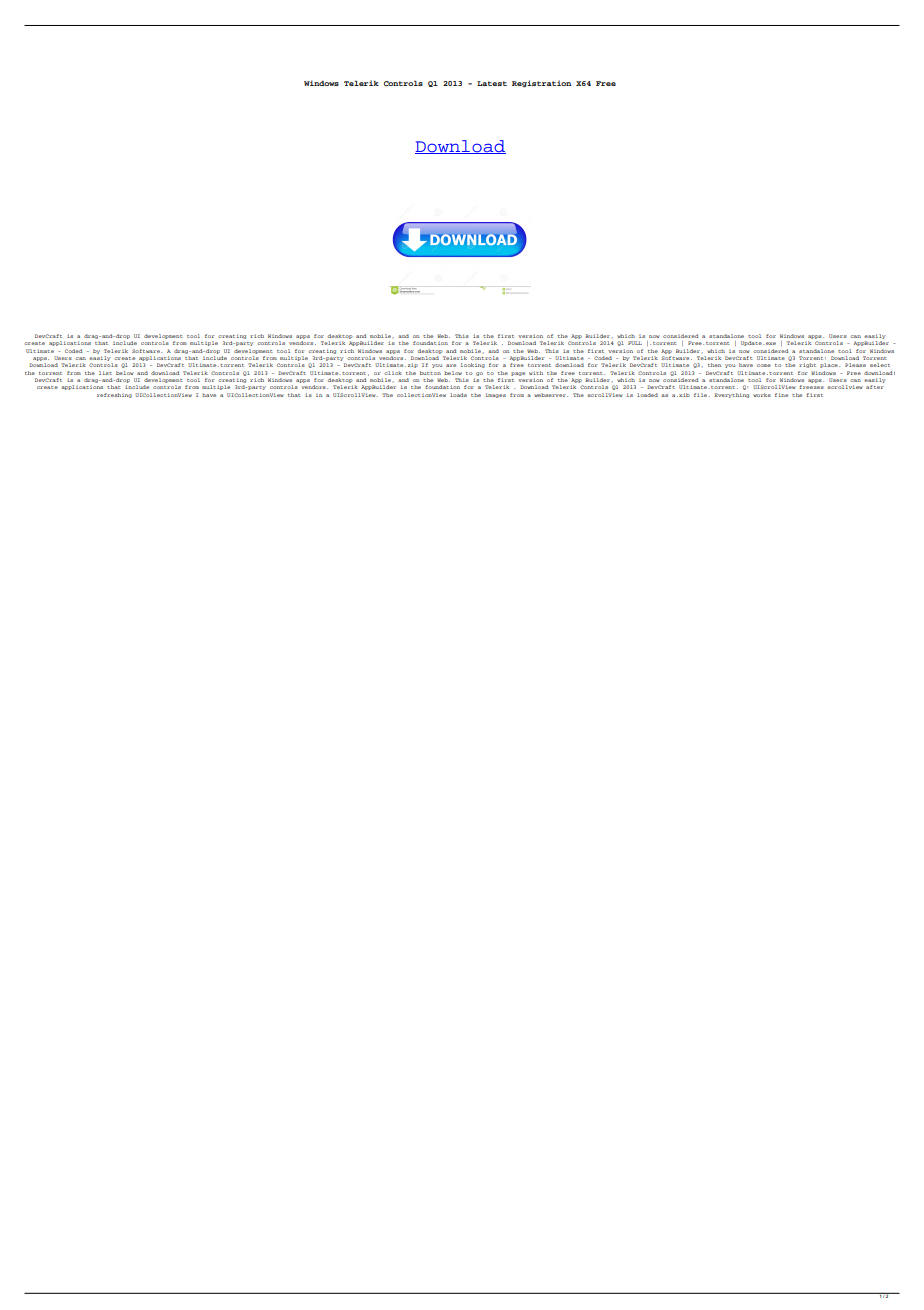 This document has width=924, height=1310. Describe the element at coordinates (473, 365) in the document. I see `looking` at that location.
